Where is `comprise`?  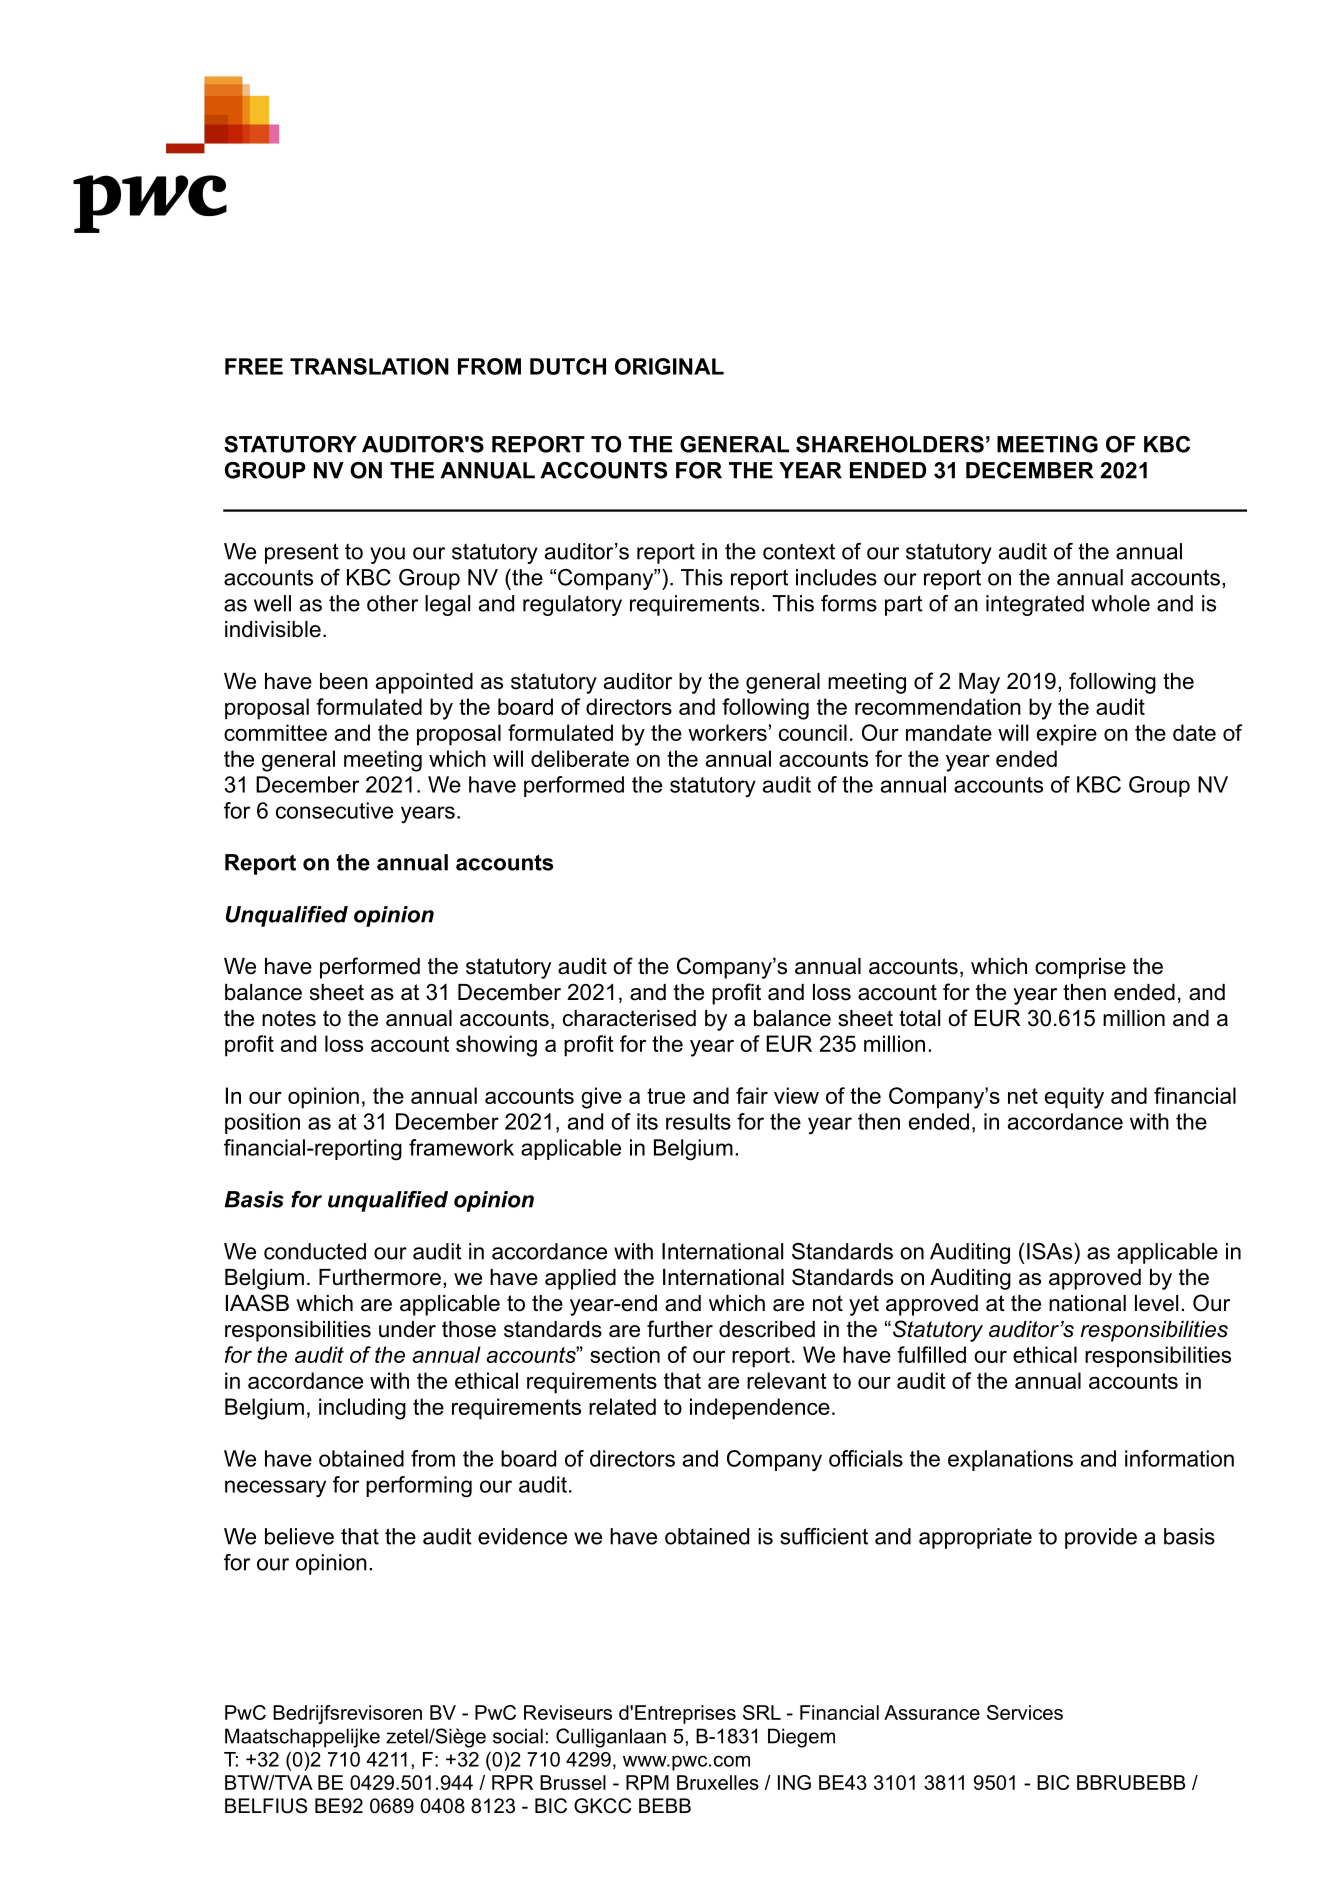
comprise is located at coordinates (1080, 968).
